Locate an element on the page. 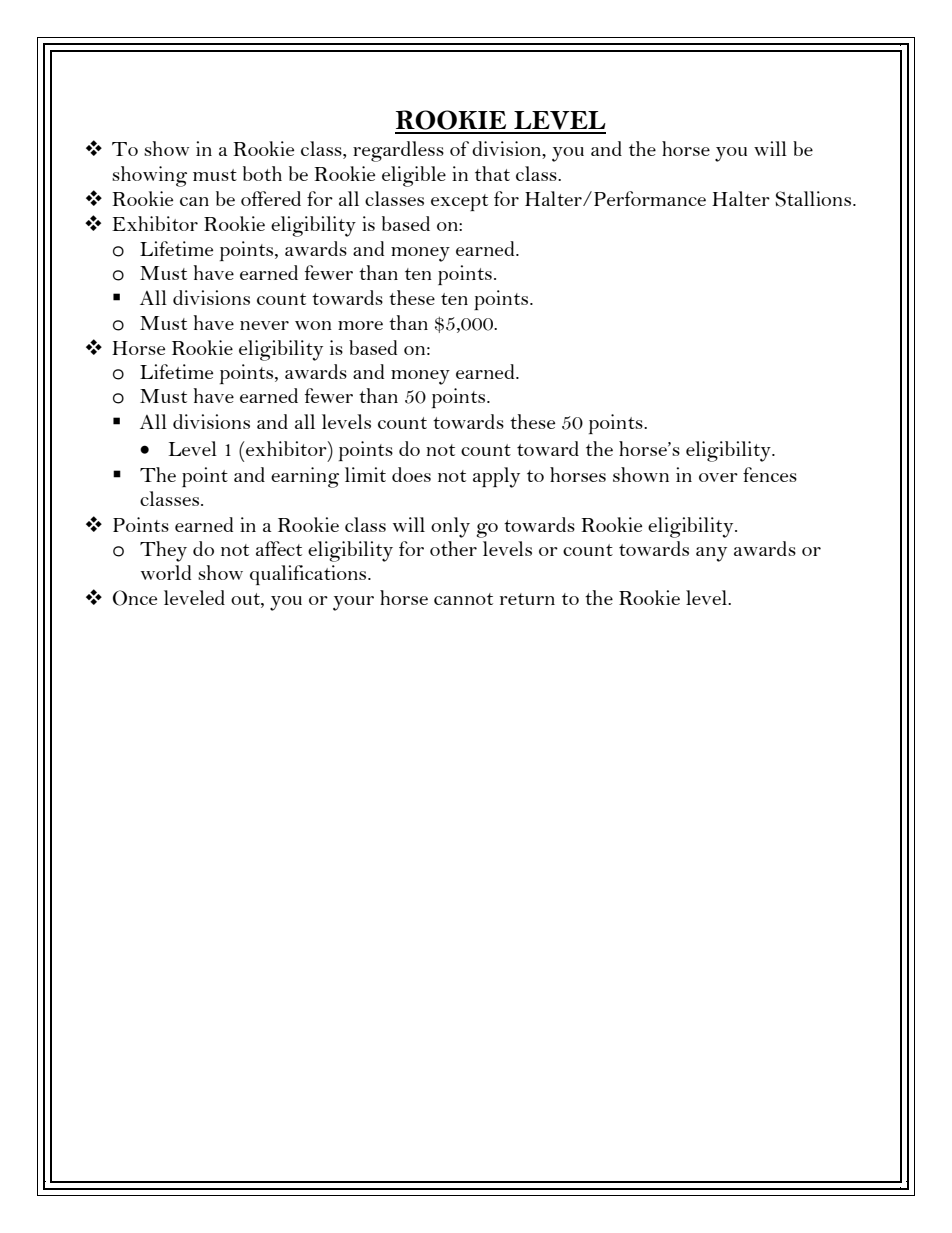  more is located at coordinates (360, 325).
